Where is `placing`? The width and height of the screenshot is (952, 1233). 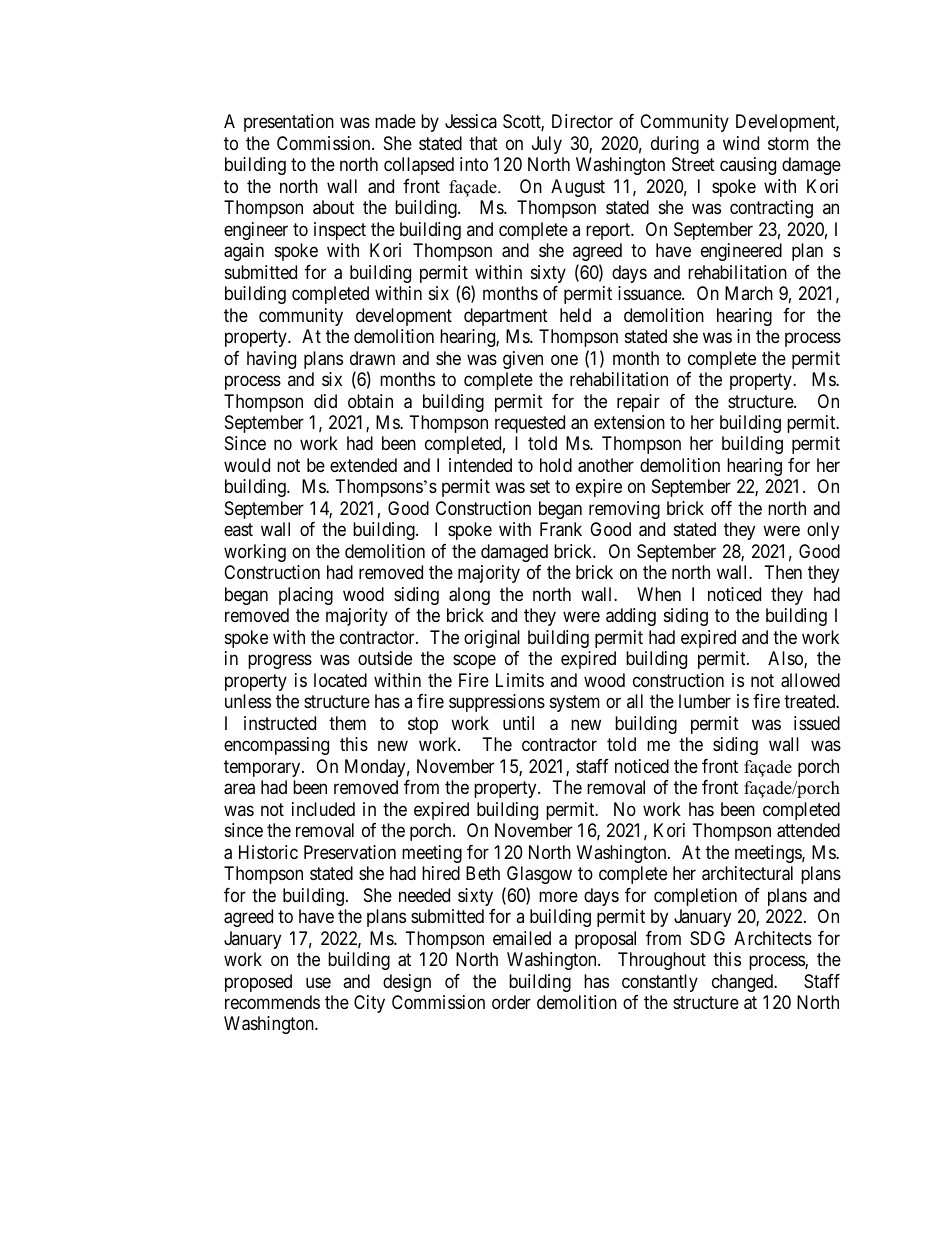 placing is located at coordinates (306, 596).
